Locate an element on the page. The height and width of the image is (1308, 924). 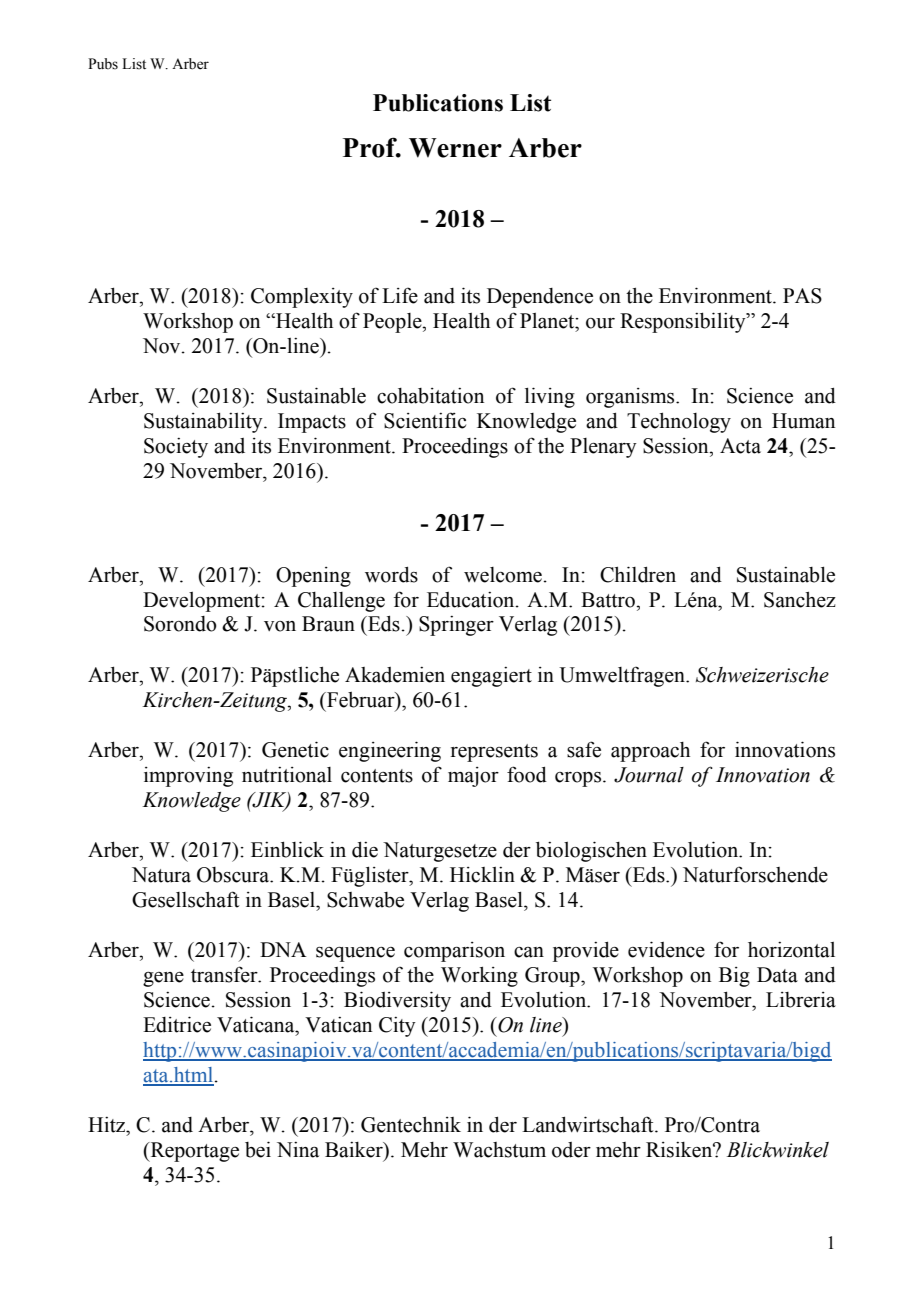
Acta is located at coordinates (740, 446).
